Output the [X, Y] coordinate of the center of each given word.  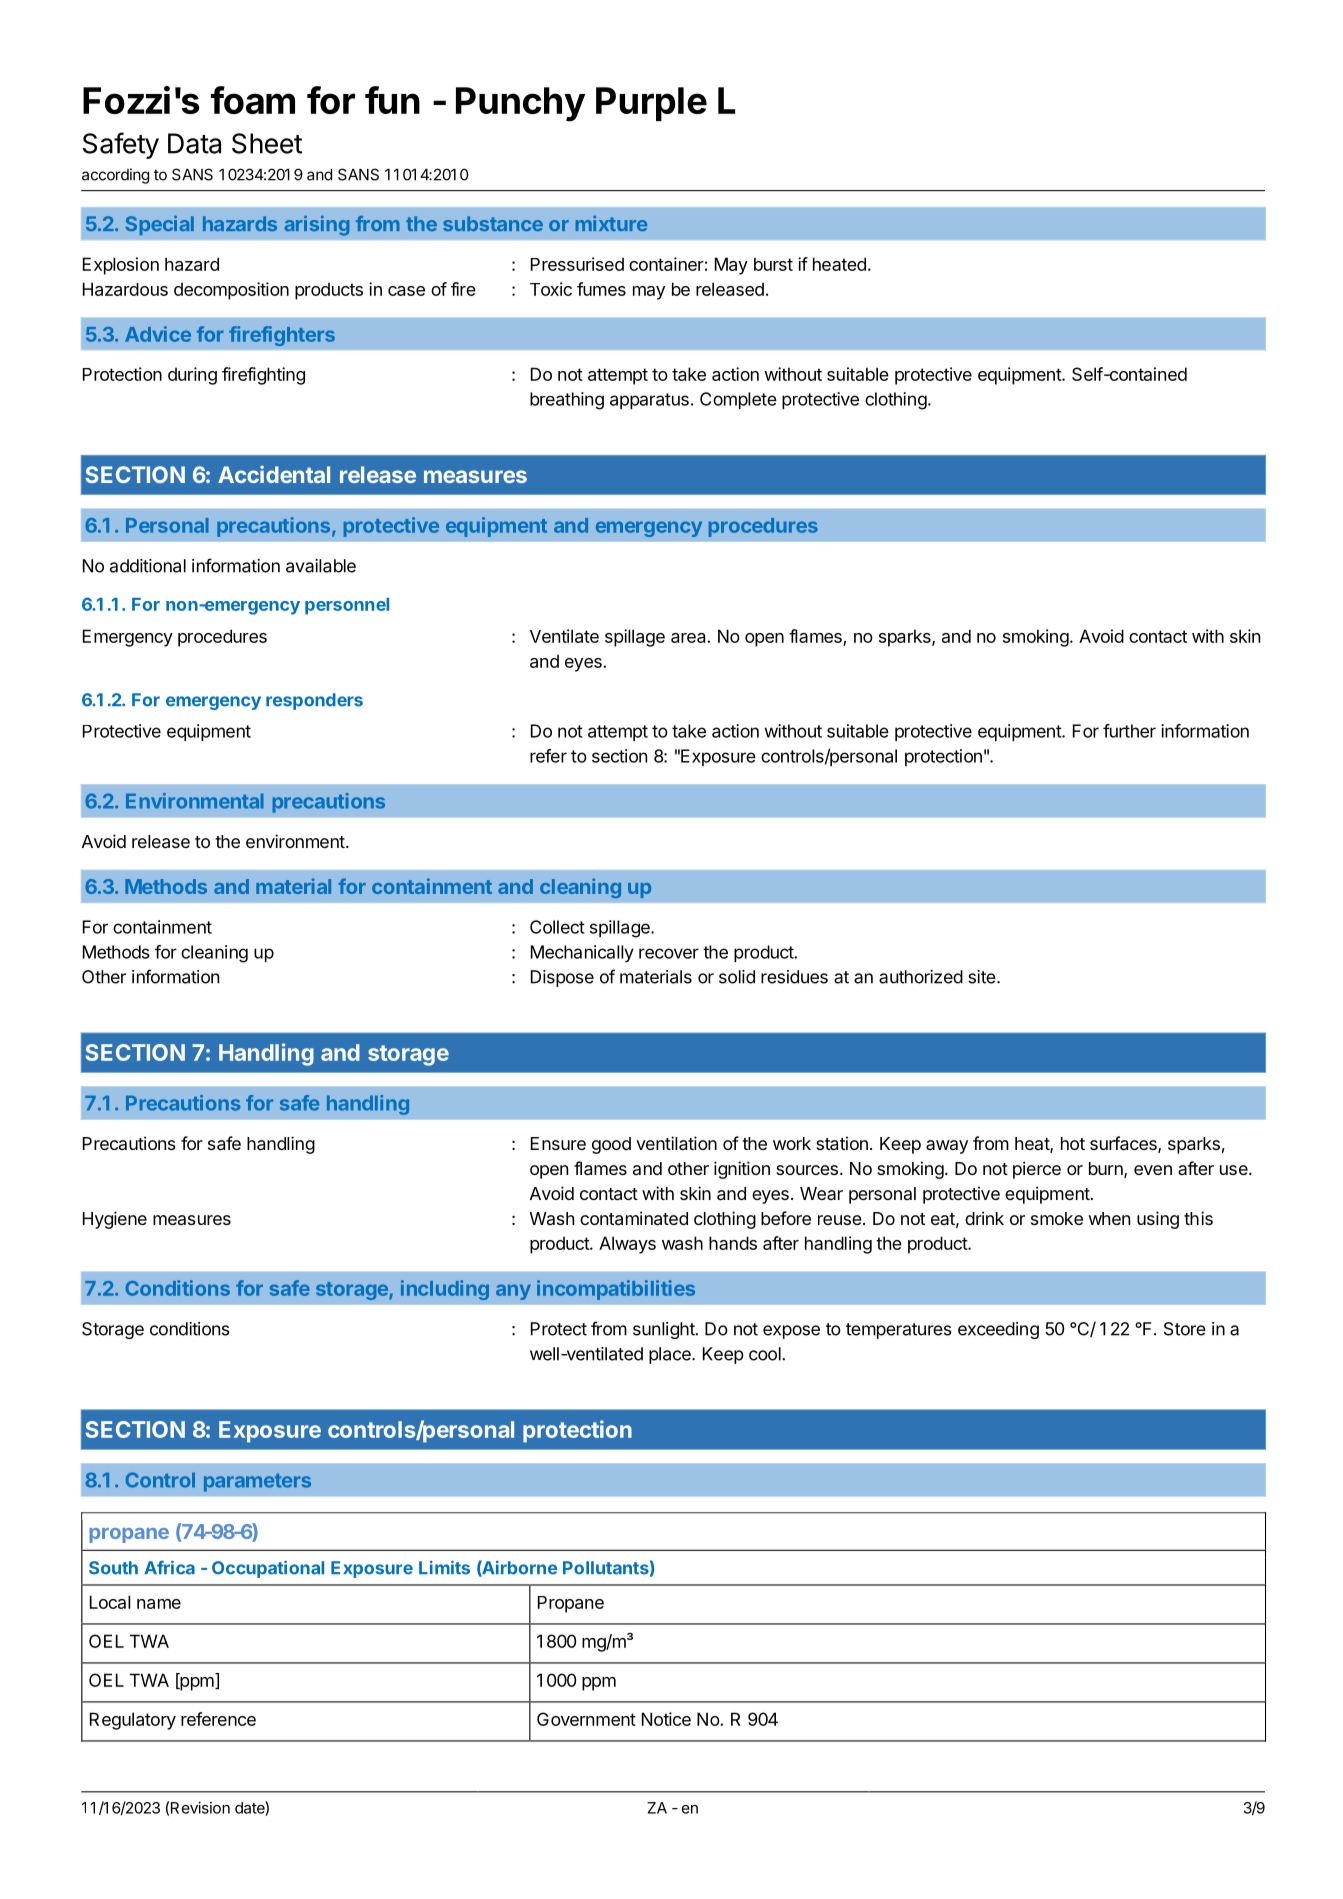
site [982, 977]
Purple [651, 104]
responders [314, 701]
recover [669, 953]
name [159, 1604]
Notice [666, 1719]
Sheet [267, 143]
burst [773, 264]
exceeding [998, 1330]
